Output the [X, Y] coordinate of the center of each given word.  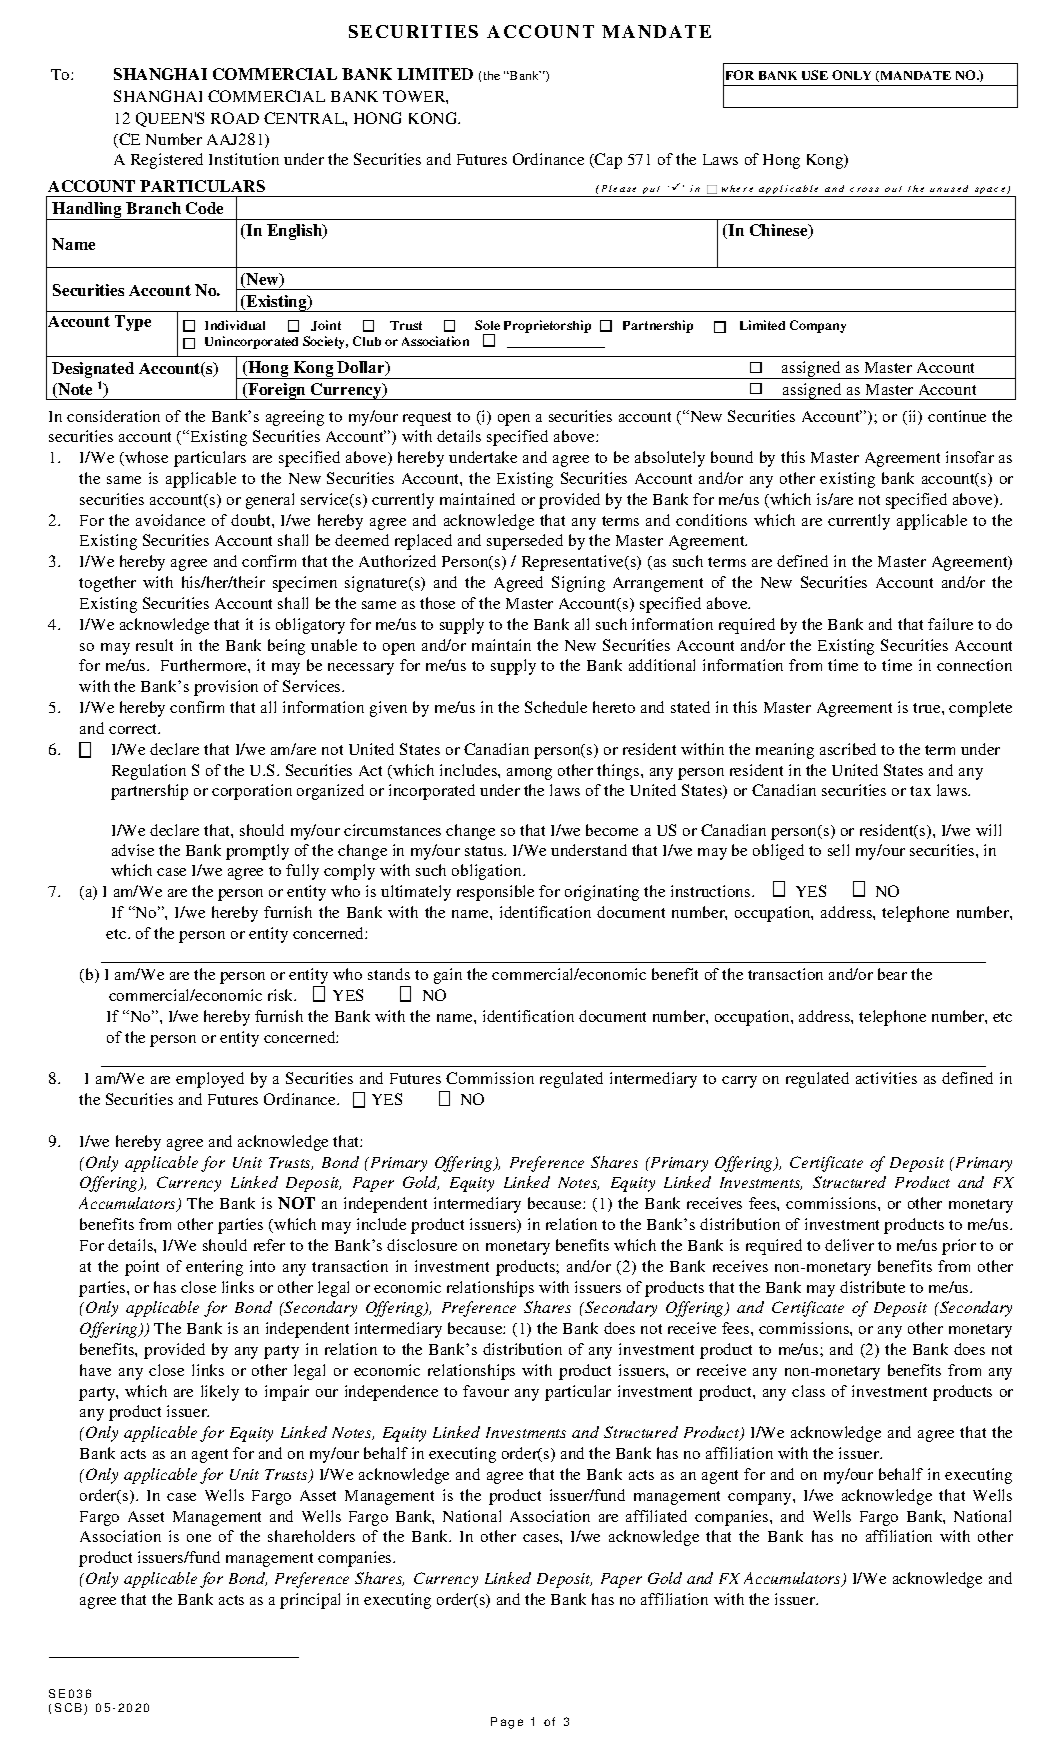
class [808, 1391]
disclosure [422, 1245]
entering [214, 1268]
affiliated [656, 1516]
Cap [607, 161]
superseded [525, 542]
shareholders [311, 1536]
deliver [849, 1245]
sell [838, 850]
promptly [257, 852]
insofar [970, 457]
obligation [488, 872]
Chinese [780, 231]
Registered [167, 161]
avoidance [170, 520]
